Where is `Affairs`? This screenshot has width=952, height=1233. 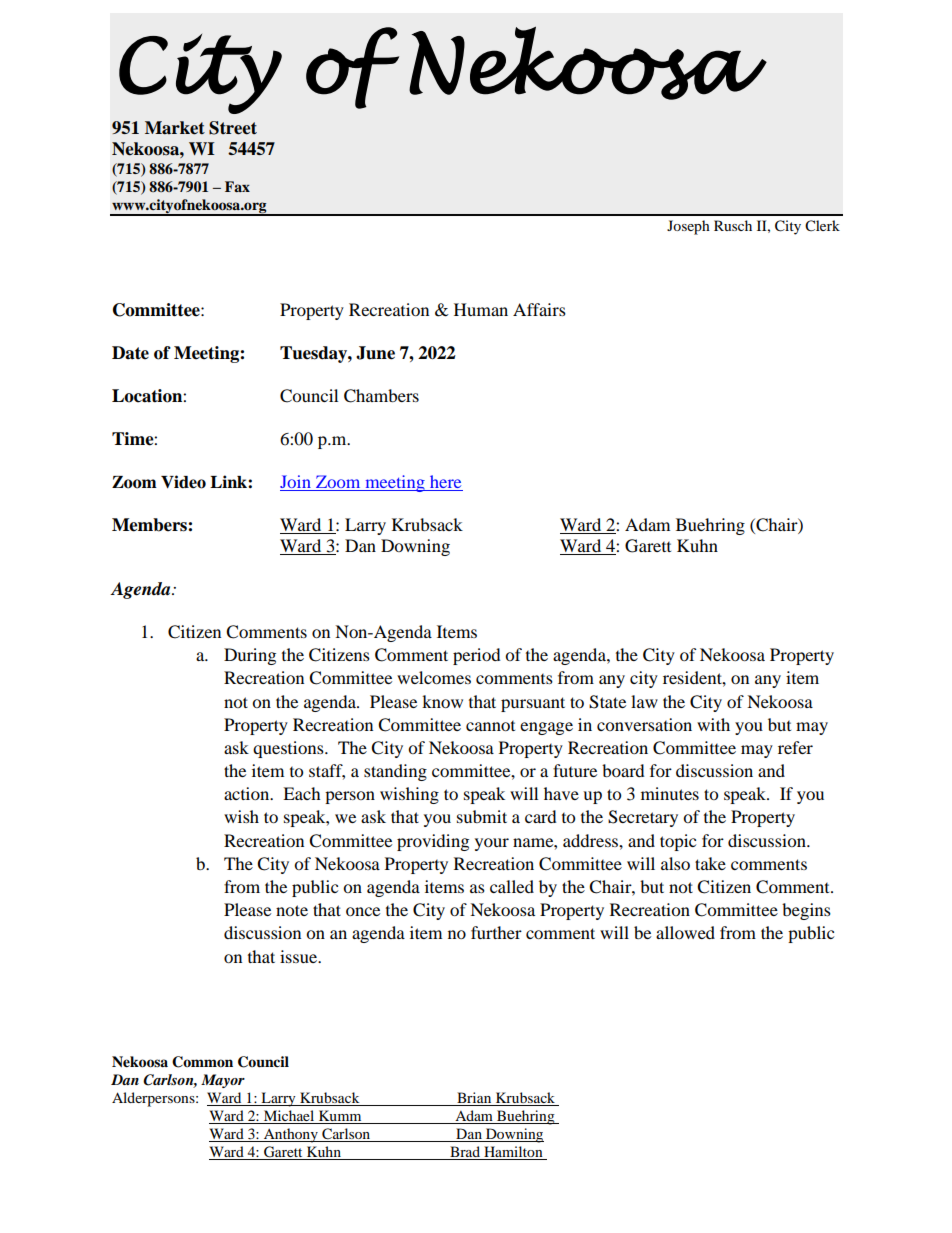 Affairs is located at coordinates (539, 309).
